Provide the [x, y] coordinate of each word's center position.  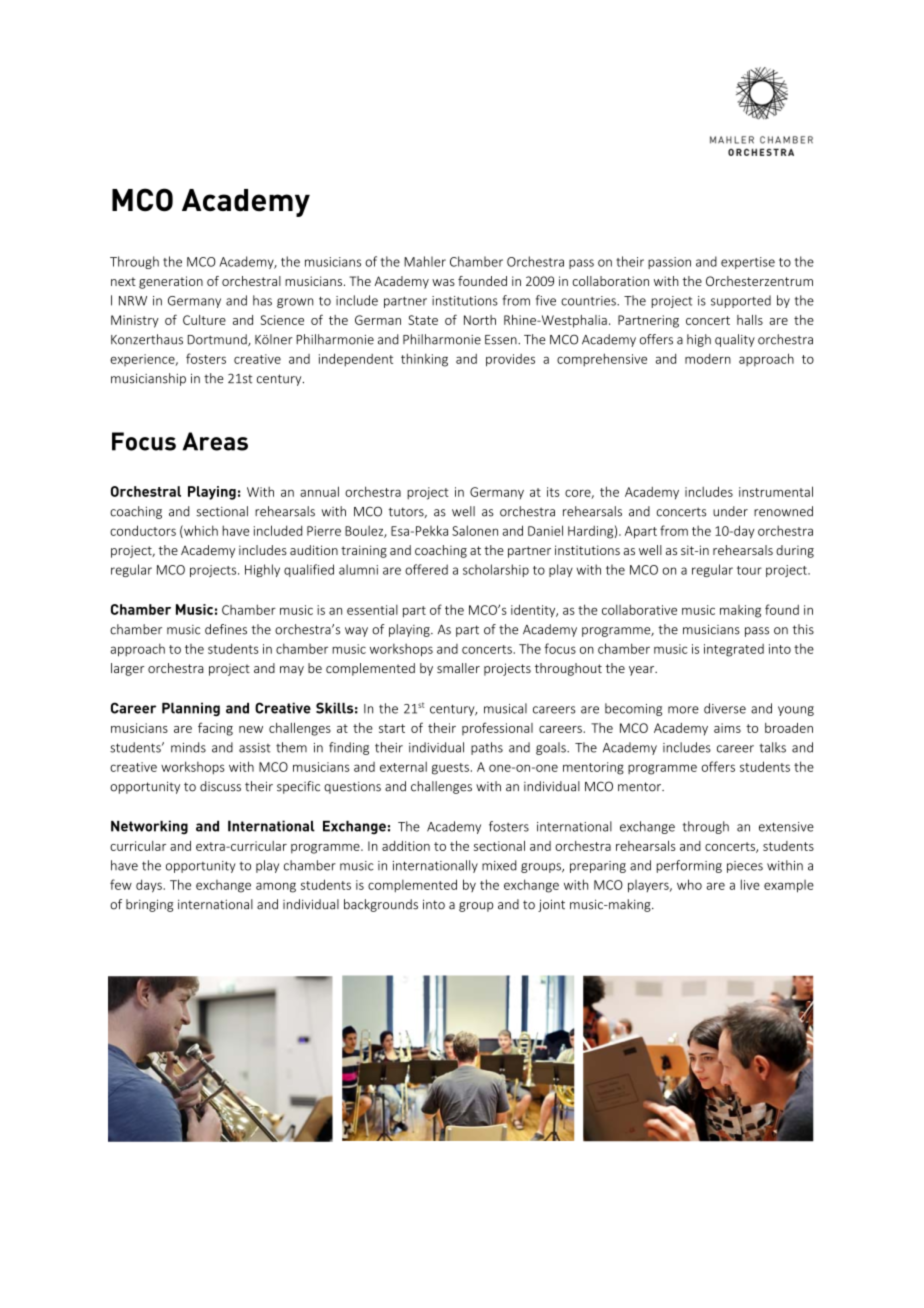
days [150, 886]
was [443, 282]
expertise [748, 263]
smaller [458, 668]
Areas [215, 441]
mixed [499, 865]
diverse [725, 708]
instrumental [776, 491]
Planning [191, 709]
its [553, 492]
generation [171, 282]
